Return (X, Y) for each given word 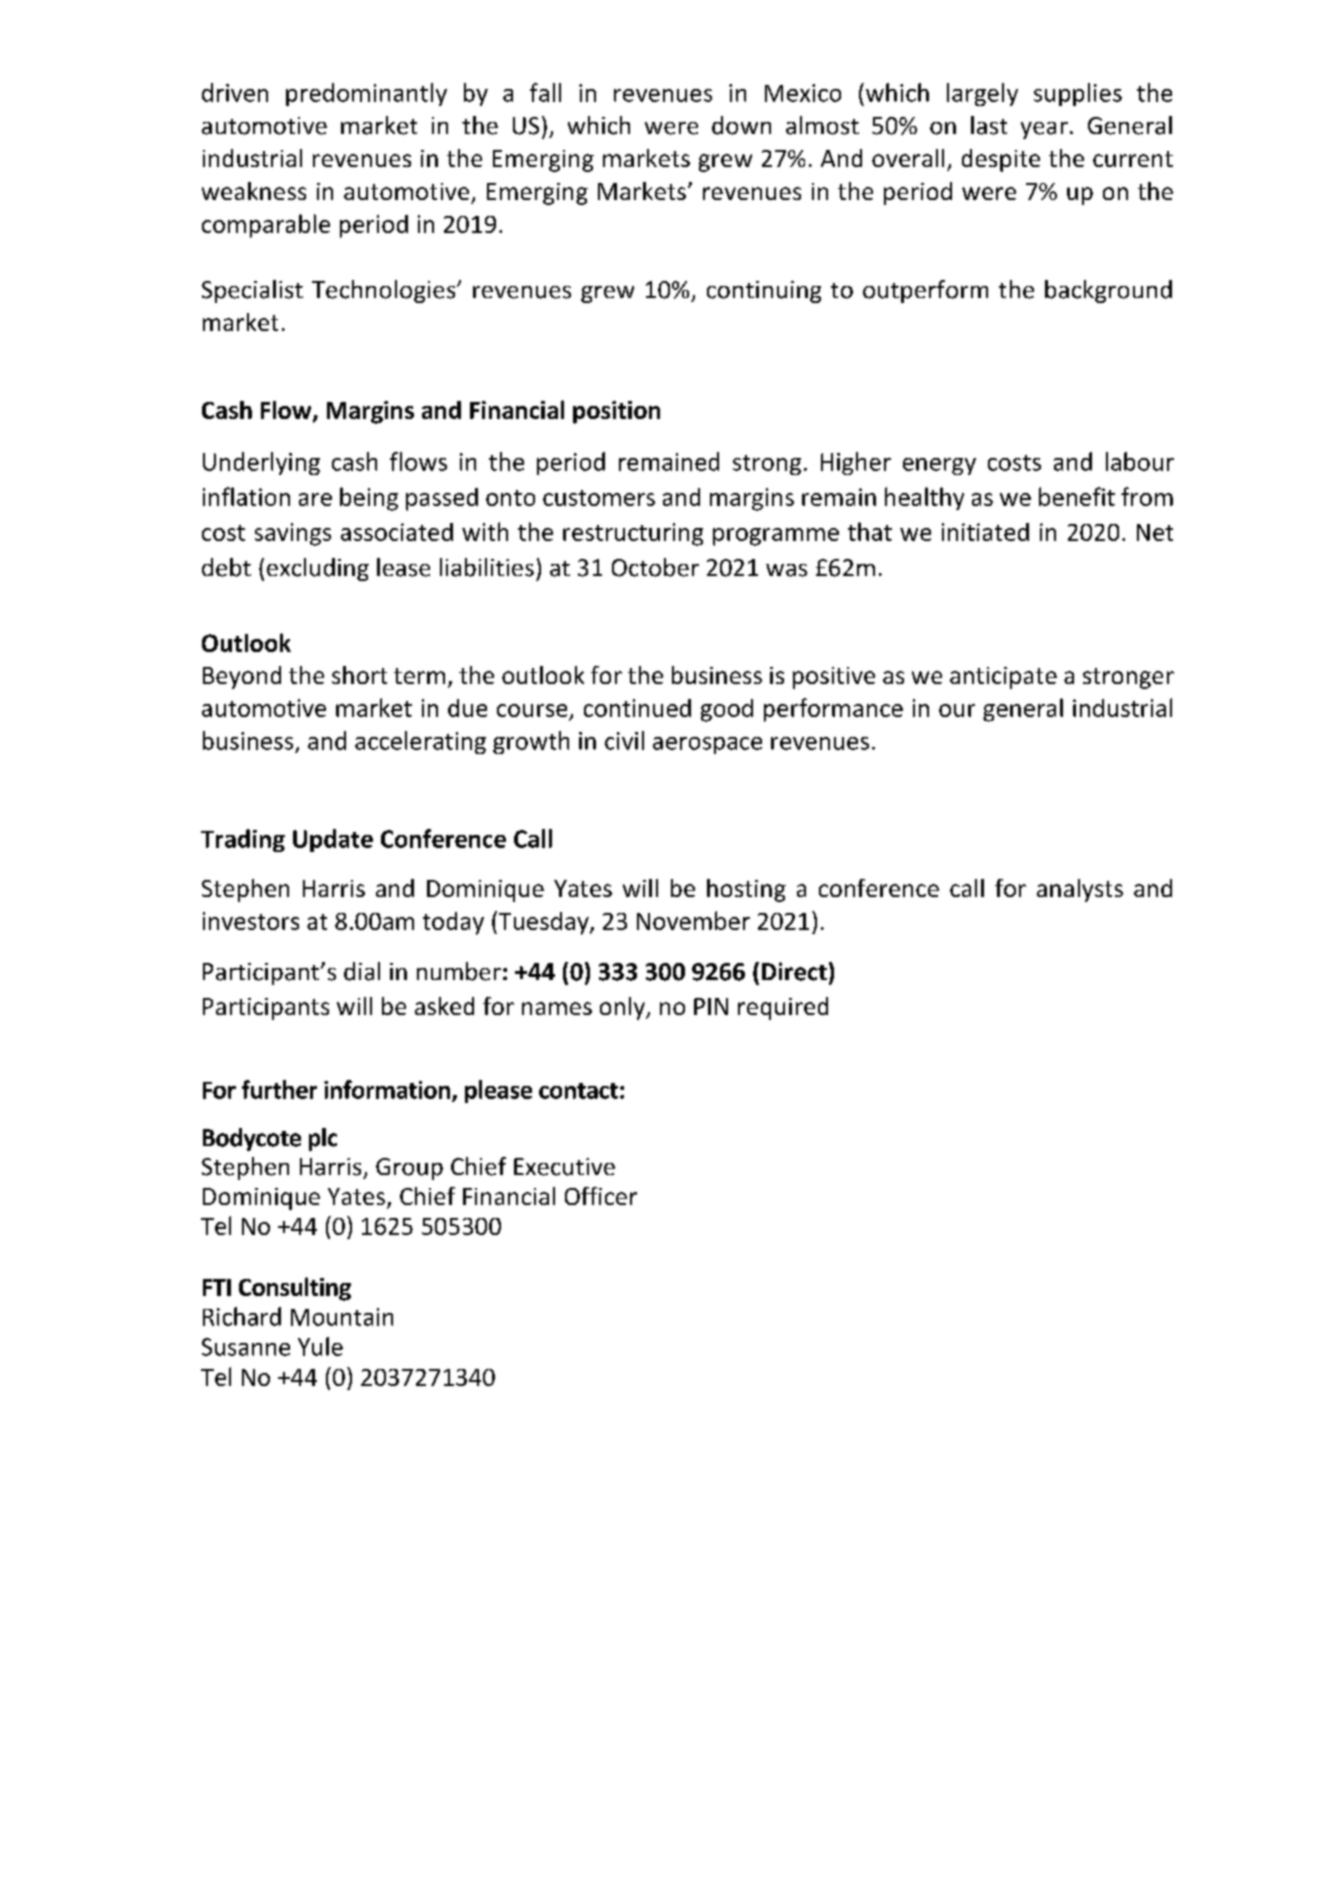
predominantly (366, 94)
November (693, 920)
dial (362, 971)
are (315, 499)
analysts (1080, 890)
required (783, 1008)
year (1044, 130)
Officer (601, 1196)
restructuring (633, 534)
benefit (1077, 496)
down (741, 125)
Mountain (342, 1317)
